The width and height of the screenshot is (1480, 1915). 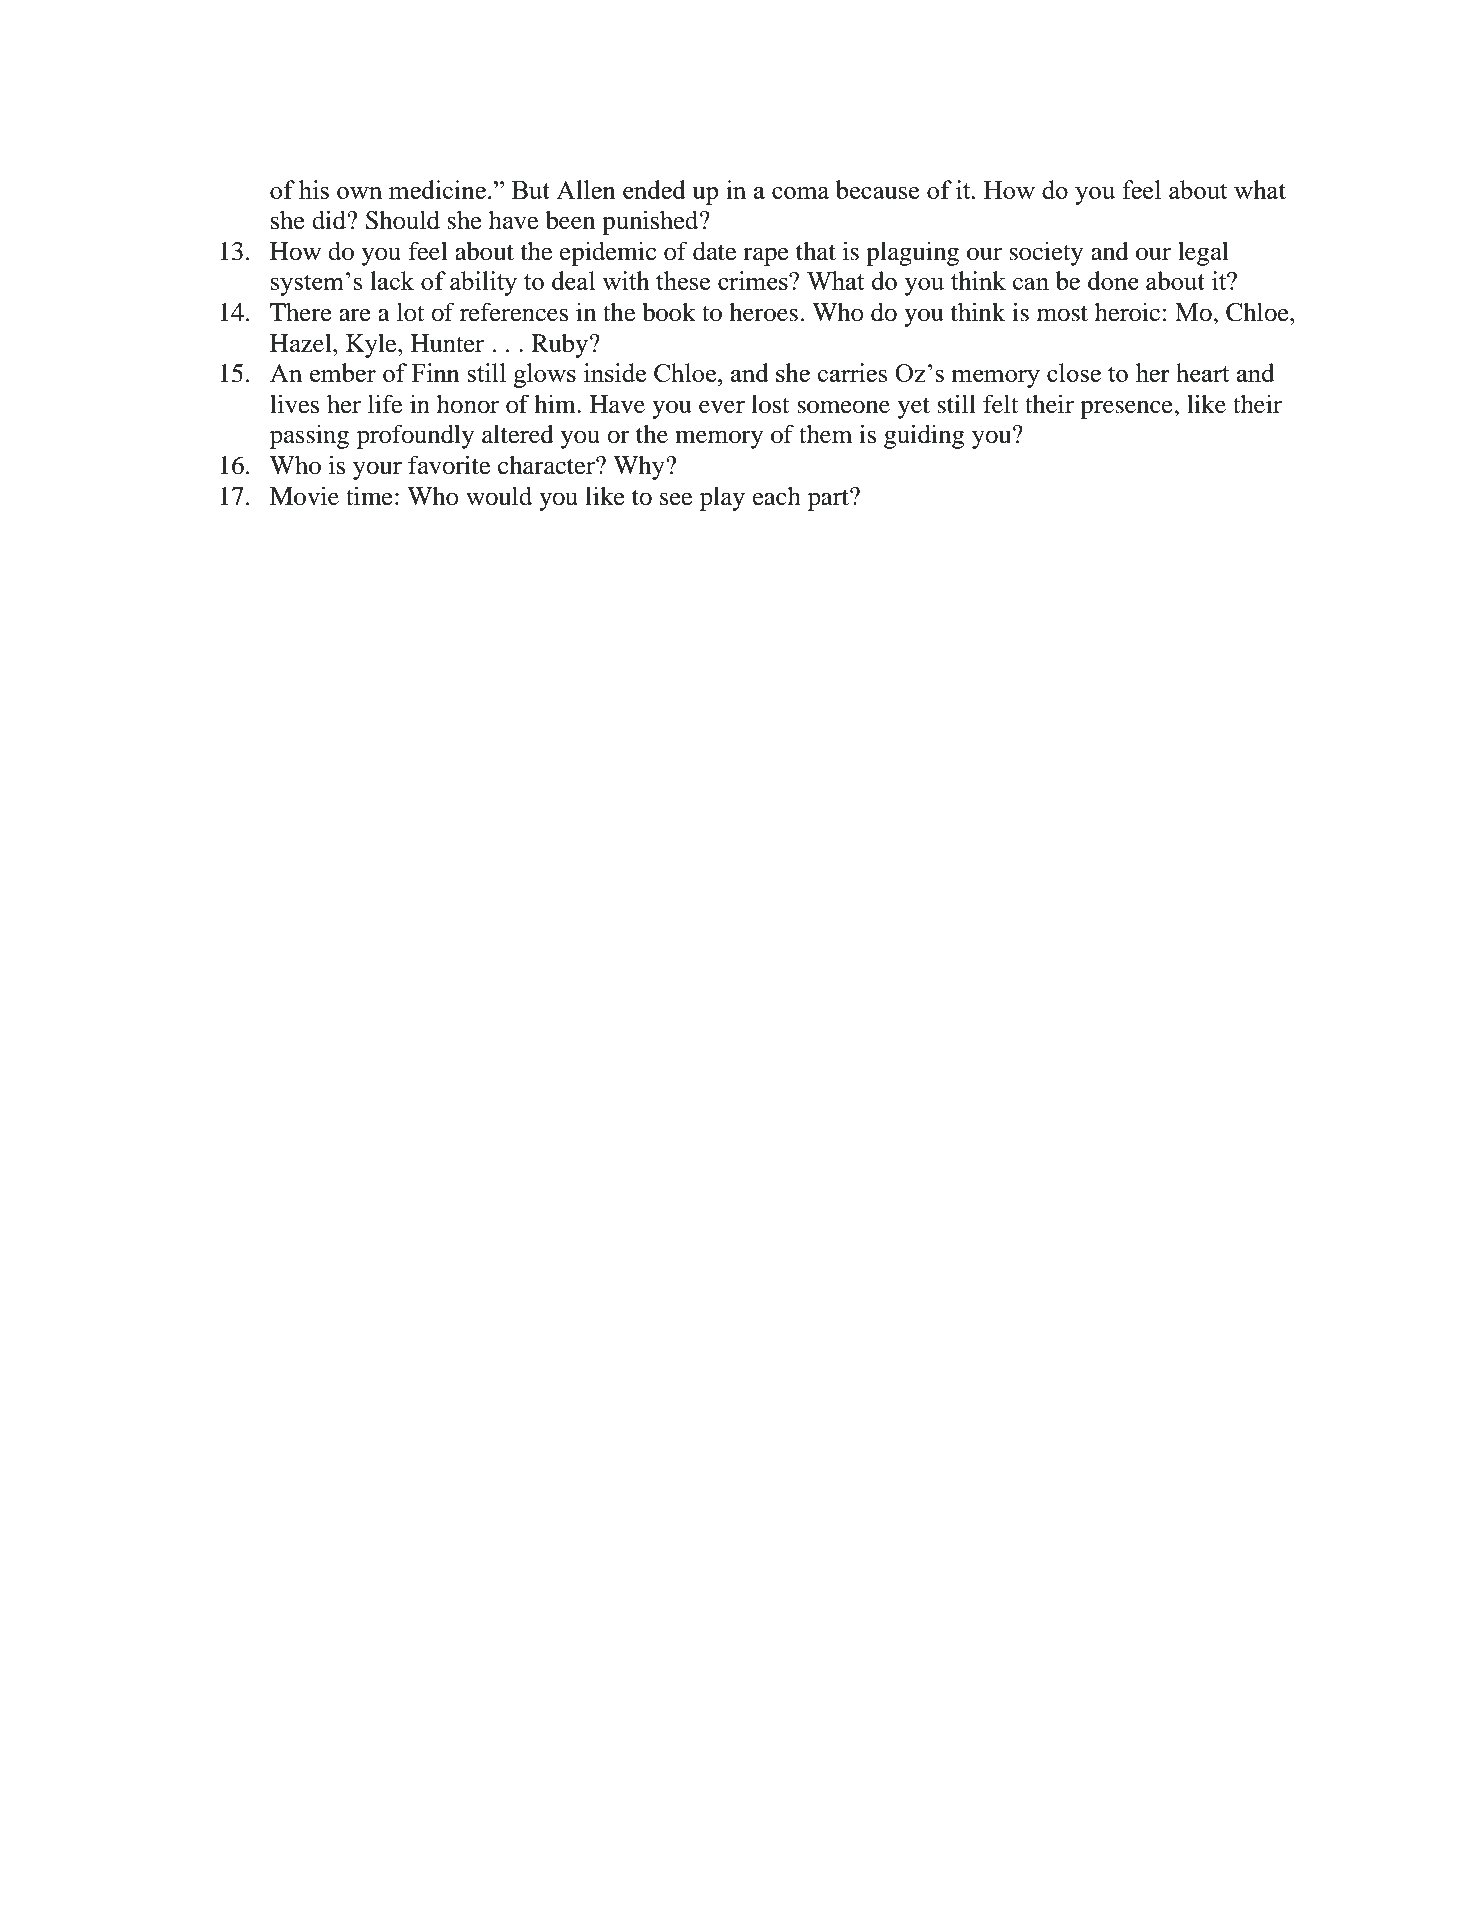 What do you see at coordinates (763, 312) in the screenshot?
I see `heroes` at bounding box center [763, 312].
